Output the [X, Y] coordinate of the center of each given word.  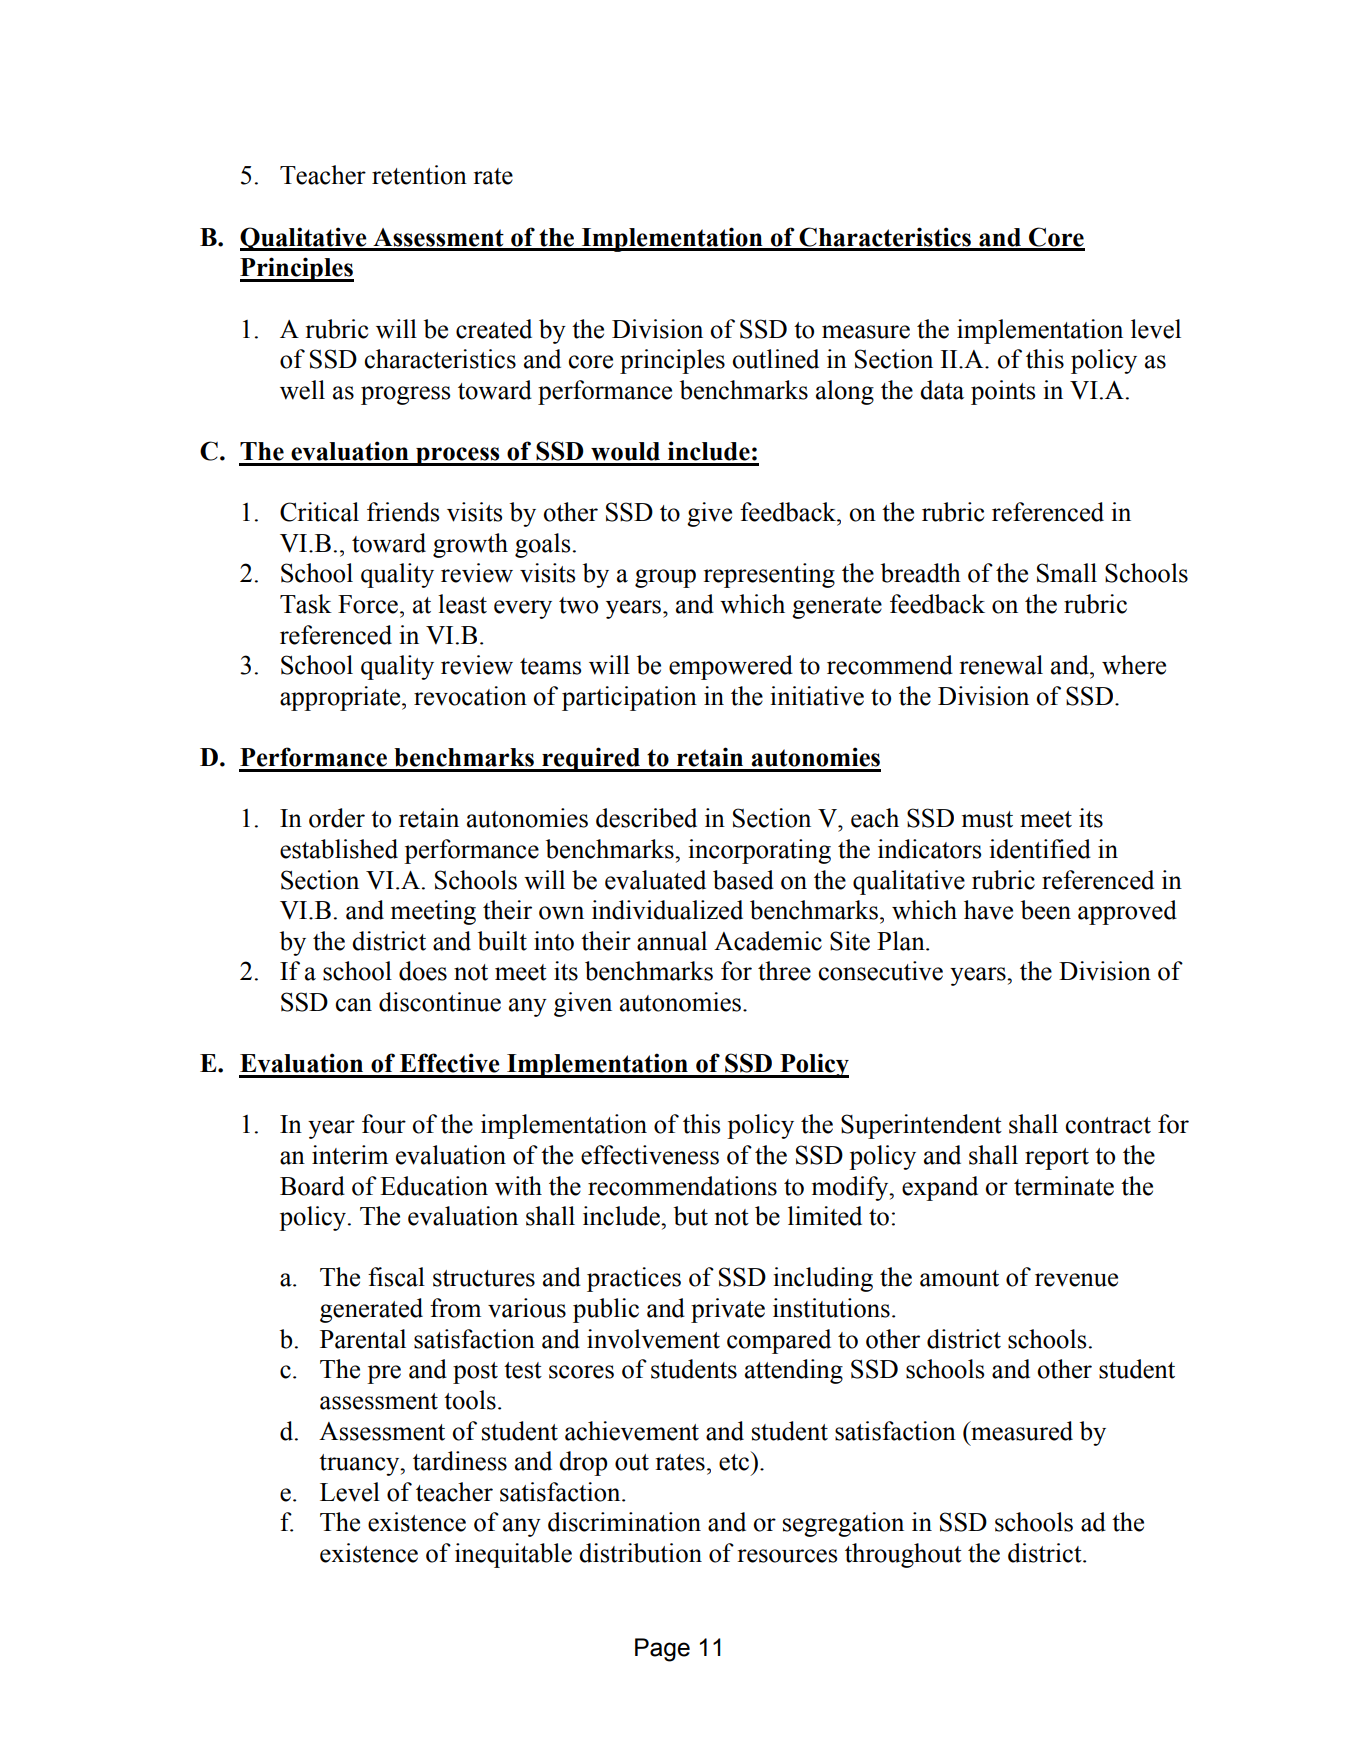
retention [419, 175]
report [1057, 1159]
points [1003, 392]
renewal [1001, 665]
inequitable [513, 1555]
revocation [470, 696]
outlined [775, 359]
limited [825, 1216]
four [384, 1124]
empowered [731, 667]
